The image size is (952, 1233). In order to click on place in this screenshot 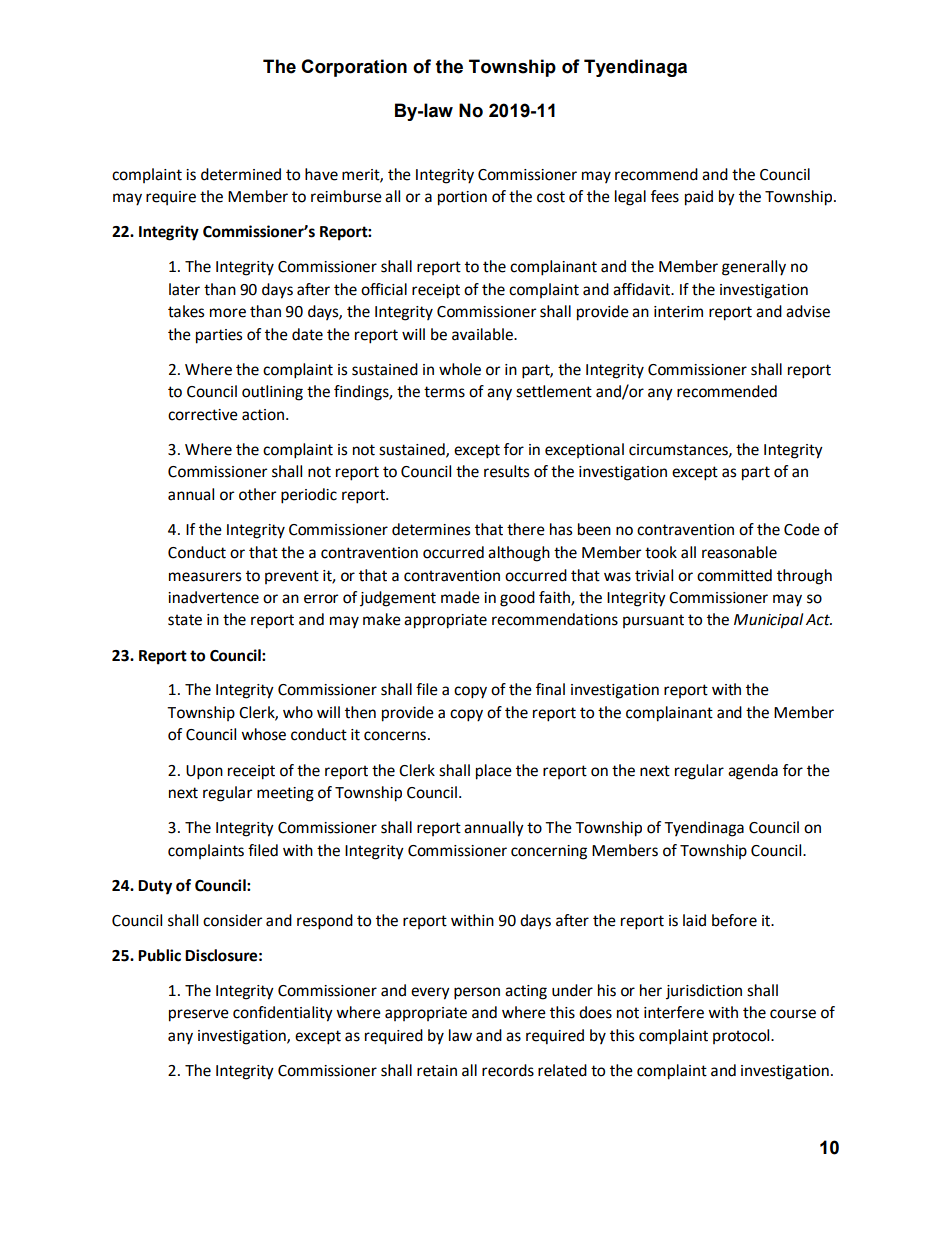, I will do `click(494, 772)`.
